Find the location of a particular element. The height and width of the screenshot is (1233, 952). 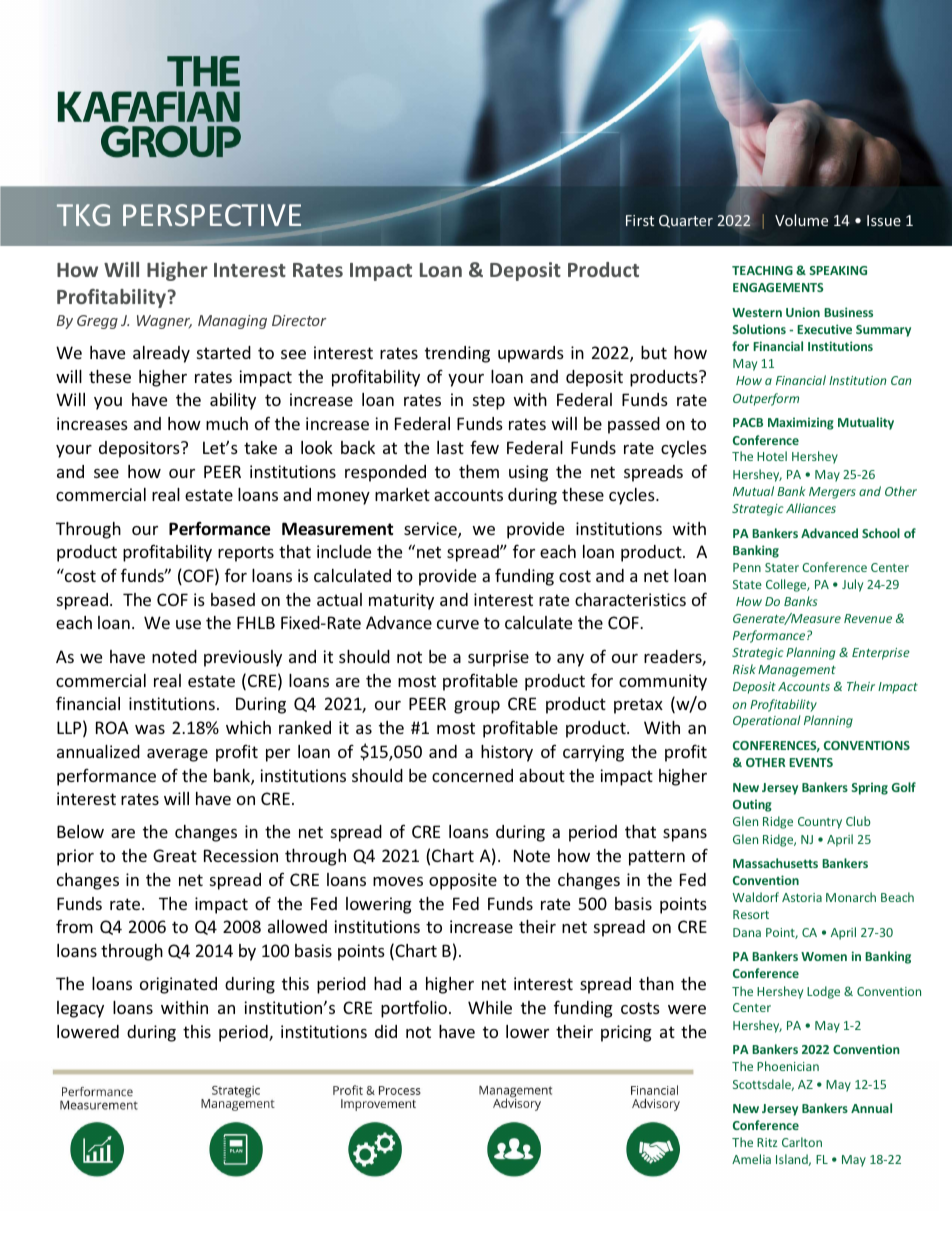

group is located at coordinates (477, 707).
